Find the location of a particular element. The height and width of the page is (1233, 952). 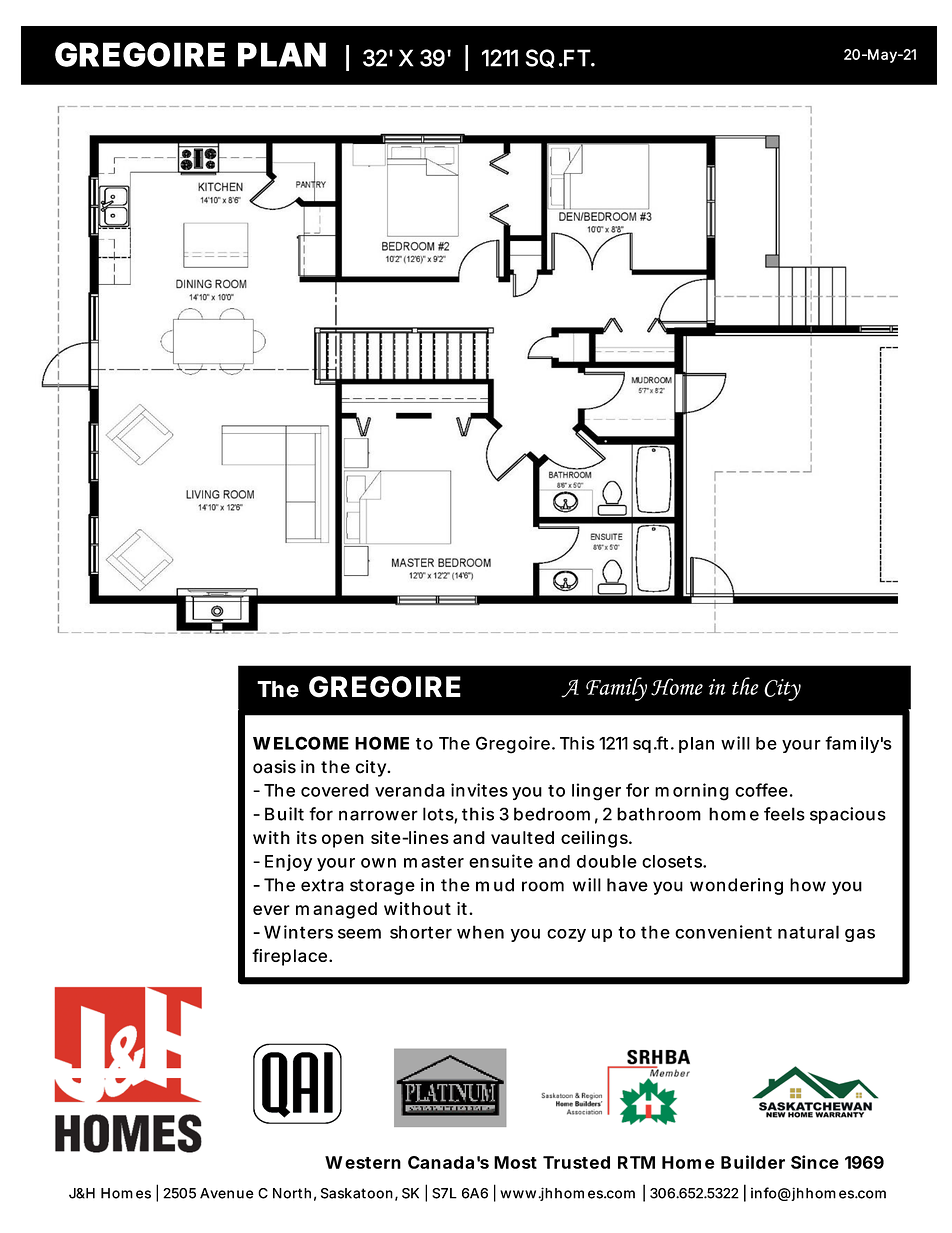

cozy is located at coordinates (566, 935).
